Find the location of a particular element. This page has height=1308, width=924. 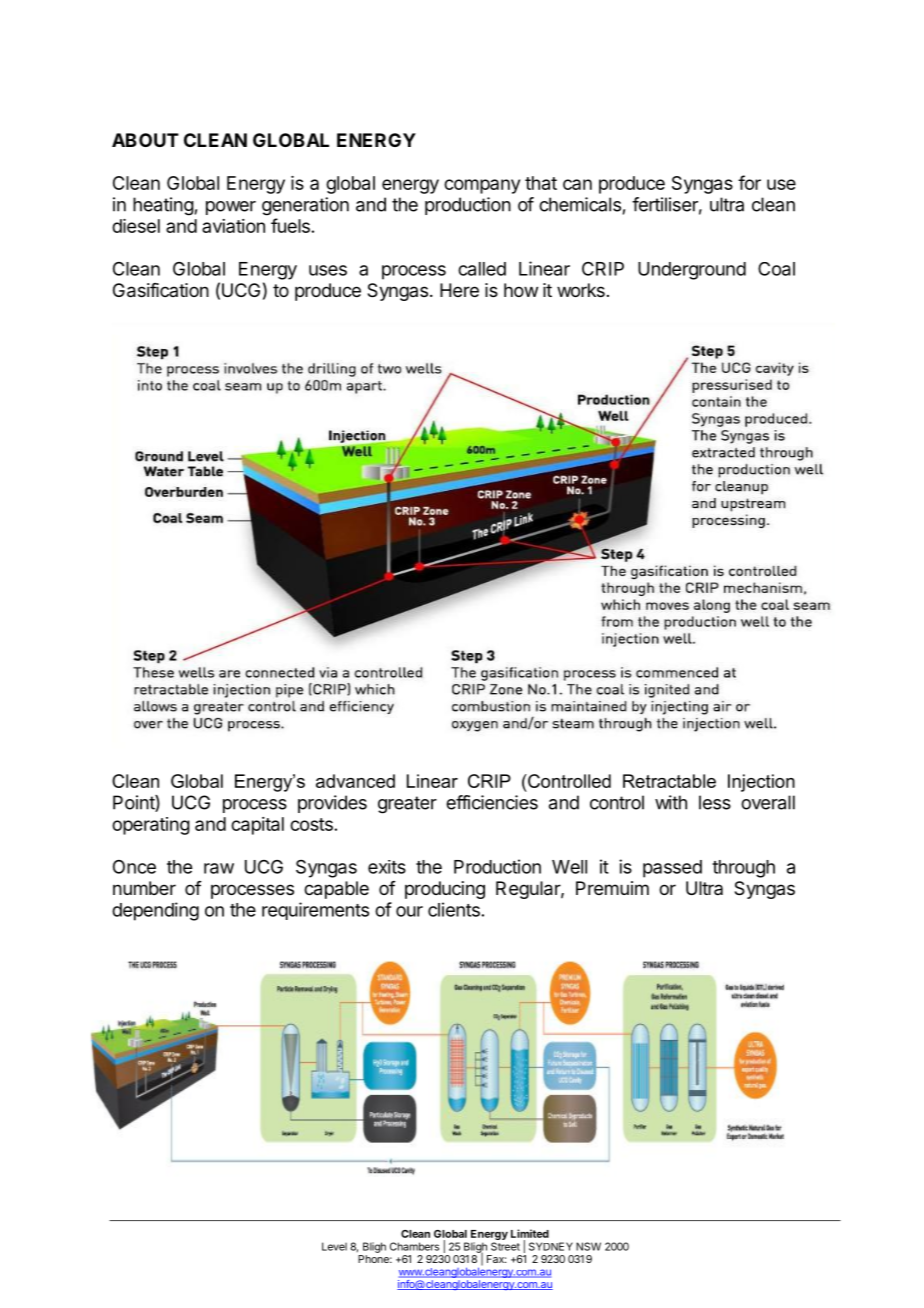

power is located at coordinates (231, 208).
